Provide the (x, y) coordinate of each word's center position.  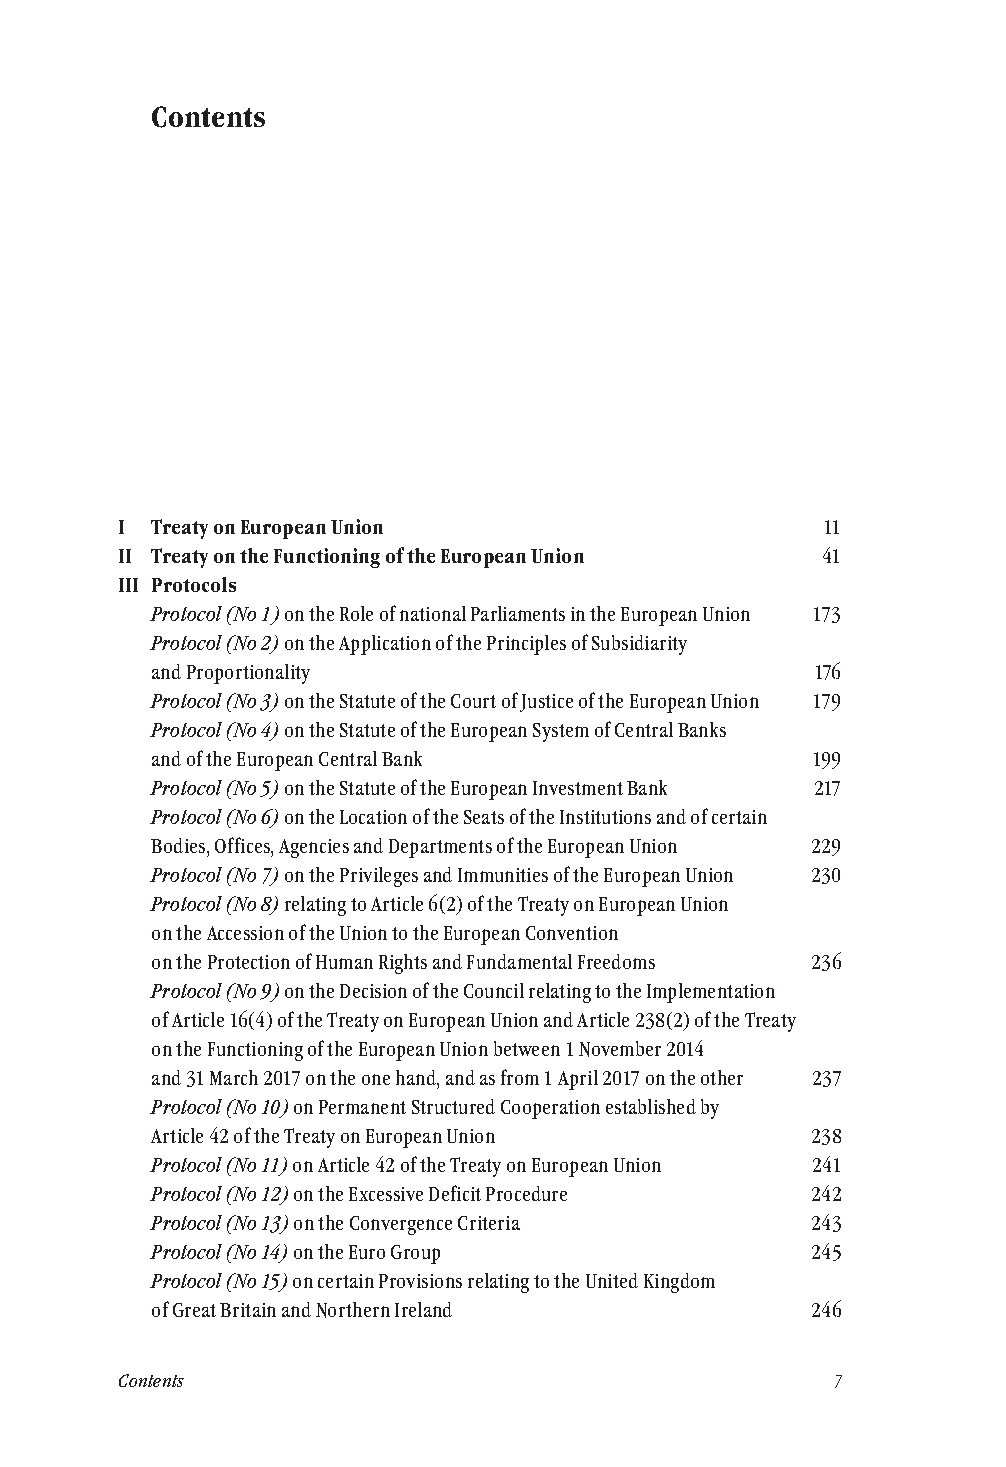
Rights (403, 964)
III (128, 585)
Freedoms (616, 961)
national (433, 613)
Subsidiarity (639, 645)
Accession (245, 933)
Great (194, 1310)
